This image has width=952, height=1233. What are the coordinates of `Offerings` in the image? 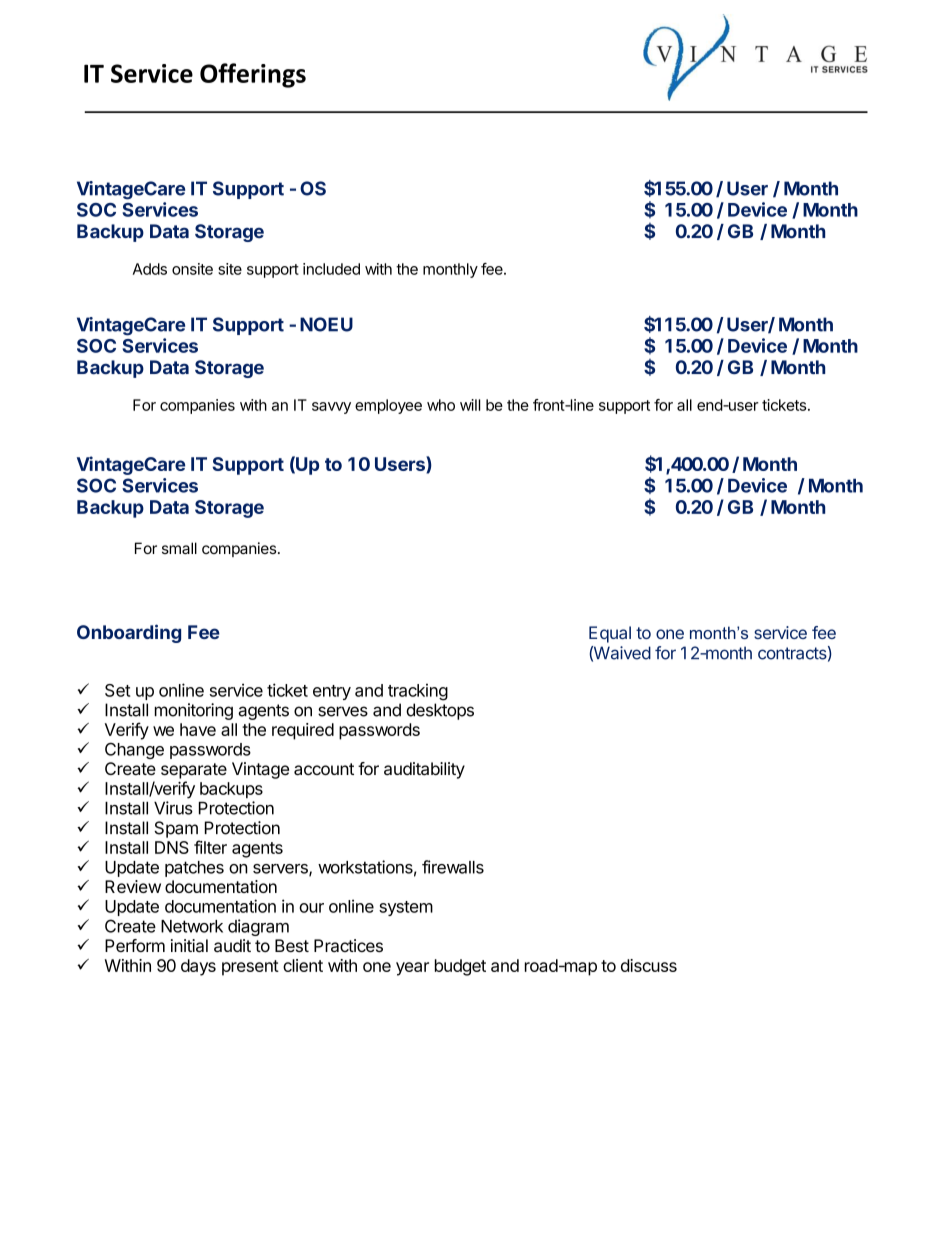 It's located at (253, 75).
